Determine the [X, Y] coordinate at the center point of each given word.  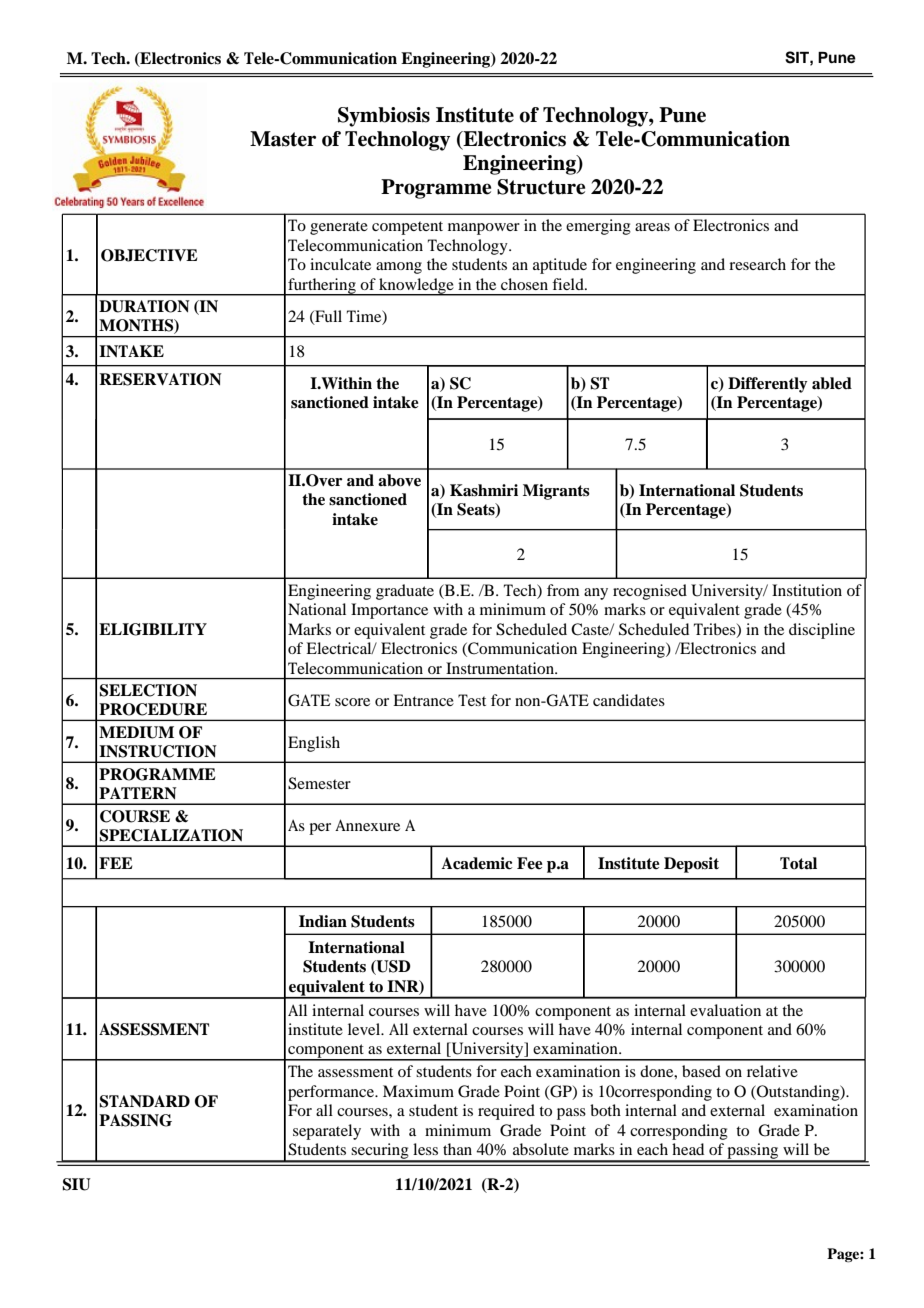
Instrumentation [501, 668]
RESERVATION [160, 379]
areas [652, 227]
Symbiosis [384, 117]
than [457, 1149]
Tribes [716, 630]
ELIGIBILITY [153, 629]
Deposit [691, 865]
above [399, 480]
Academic [477, 863]
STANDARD [144, 1101]
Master [283, 139]
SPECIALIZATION [171, 835]
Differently [767, 385]
